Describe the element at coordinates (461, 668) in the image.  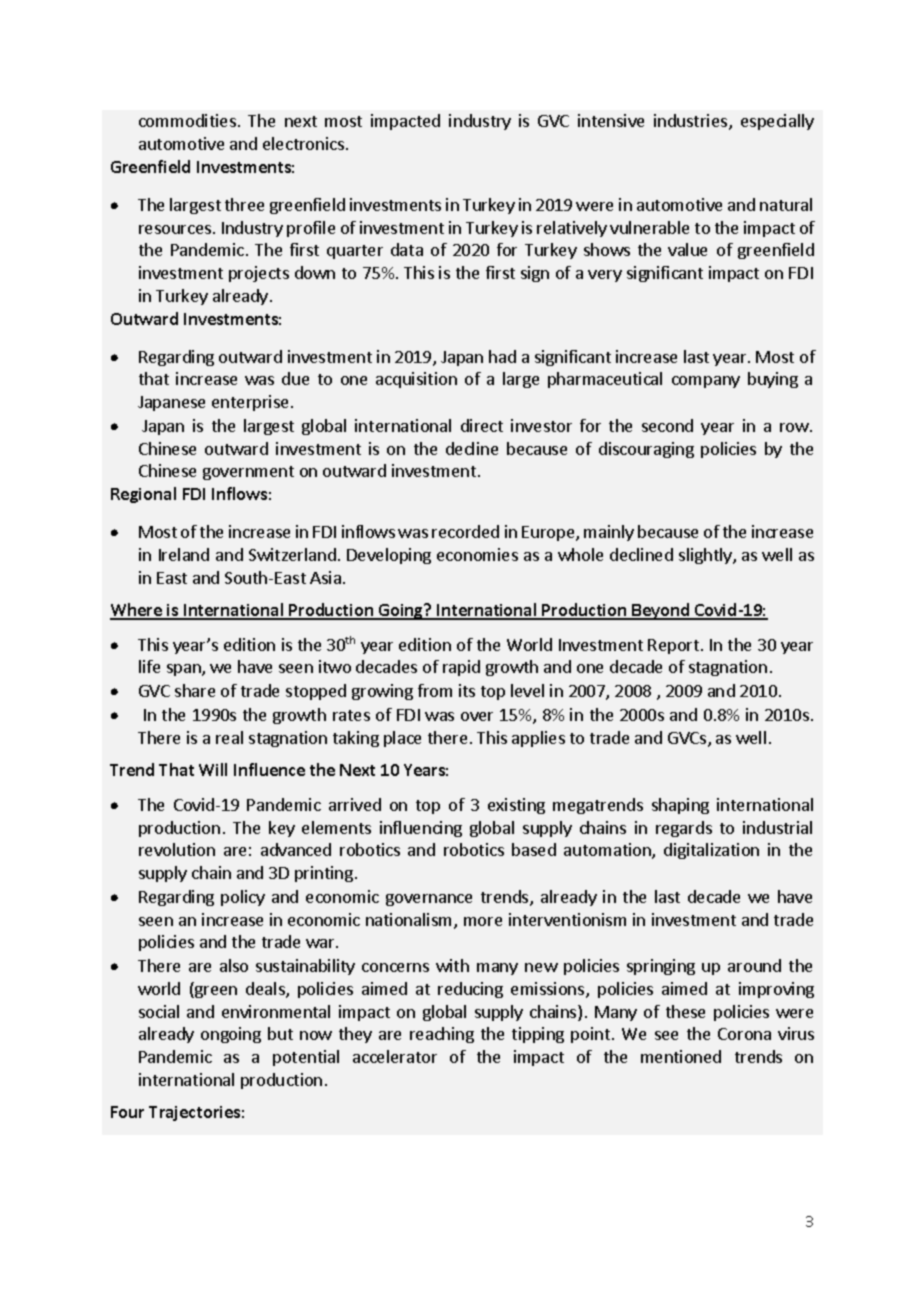
I see `rapid` at that location.
